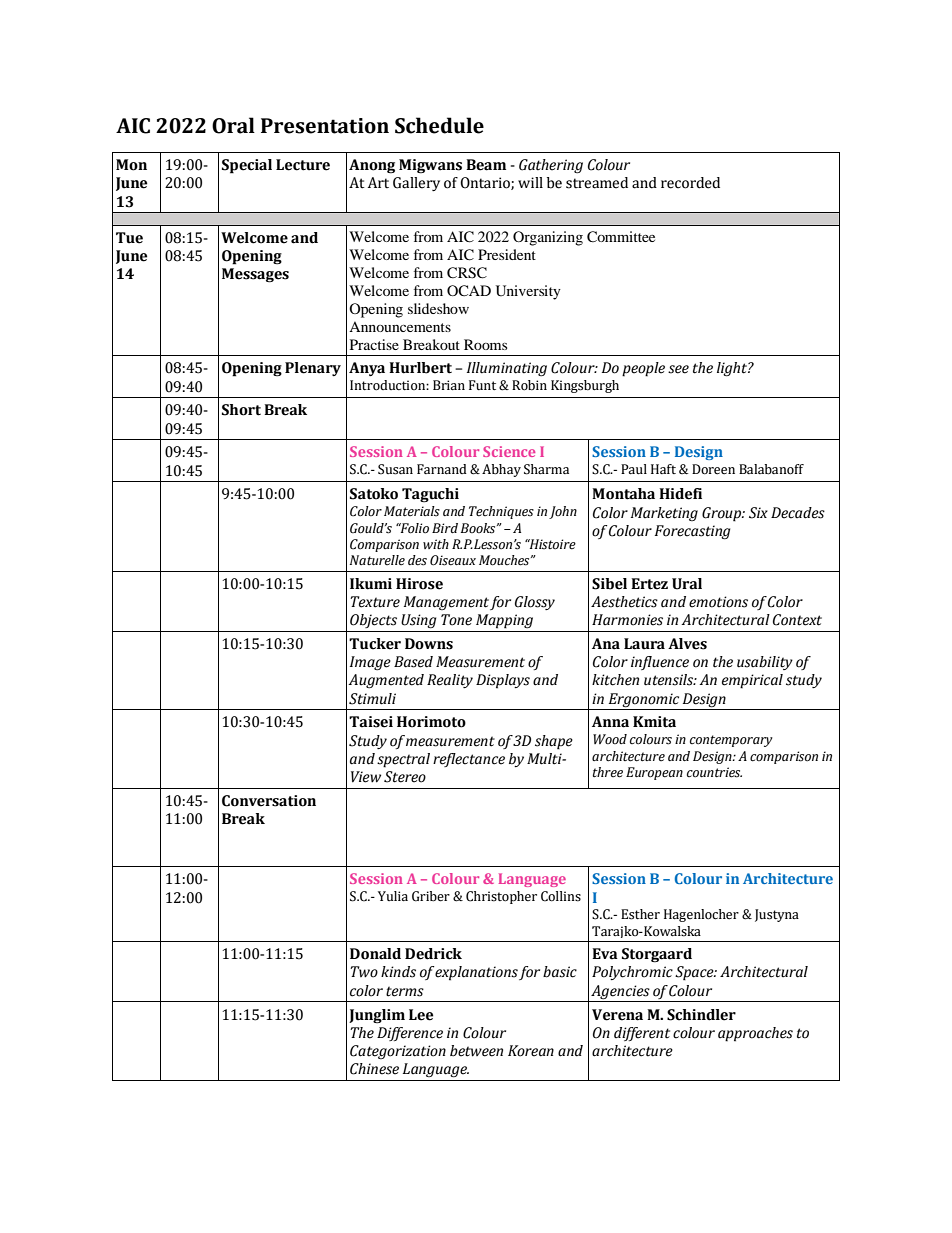 The image size is (952, 1233). Describe the element at coordinates (714, 772) in the page. I see `countries` at that location.
